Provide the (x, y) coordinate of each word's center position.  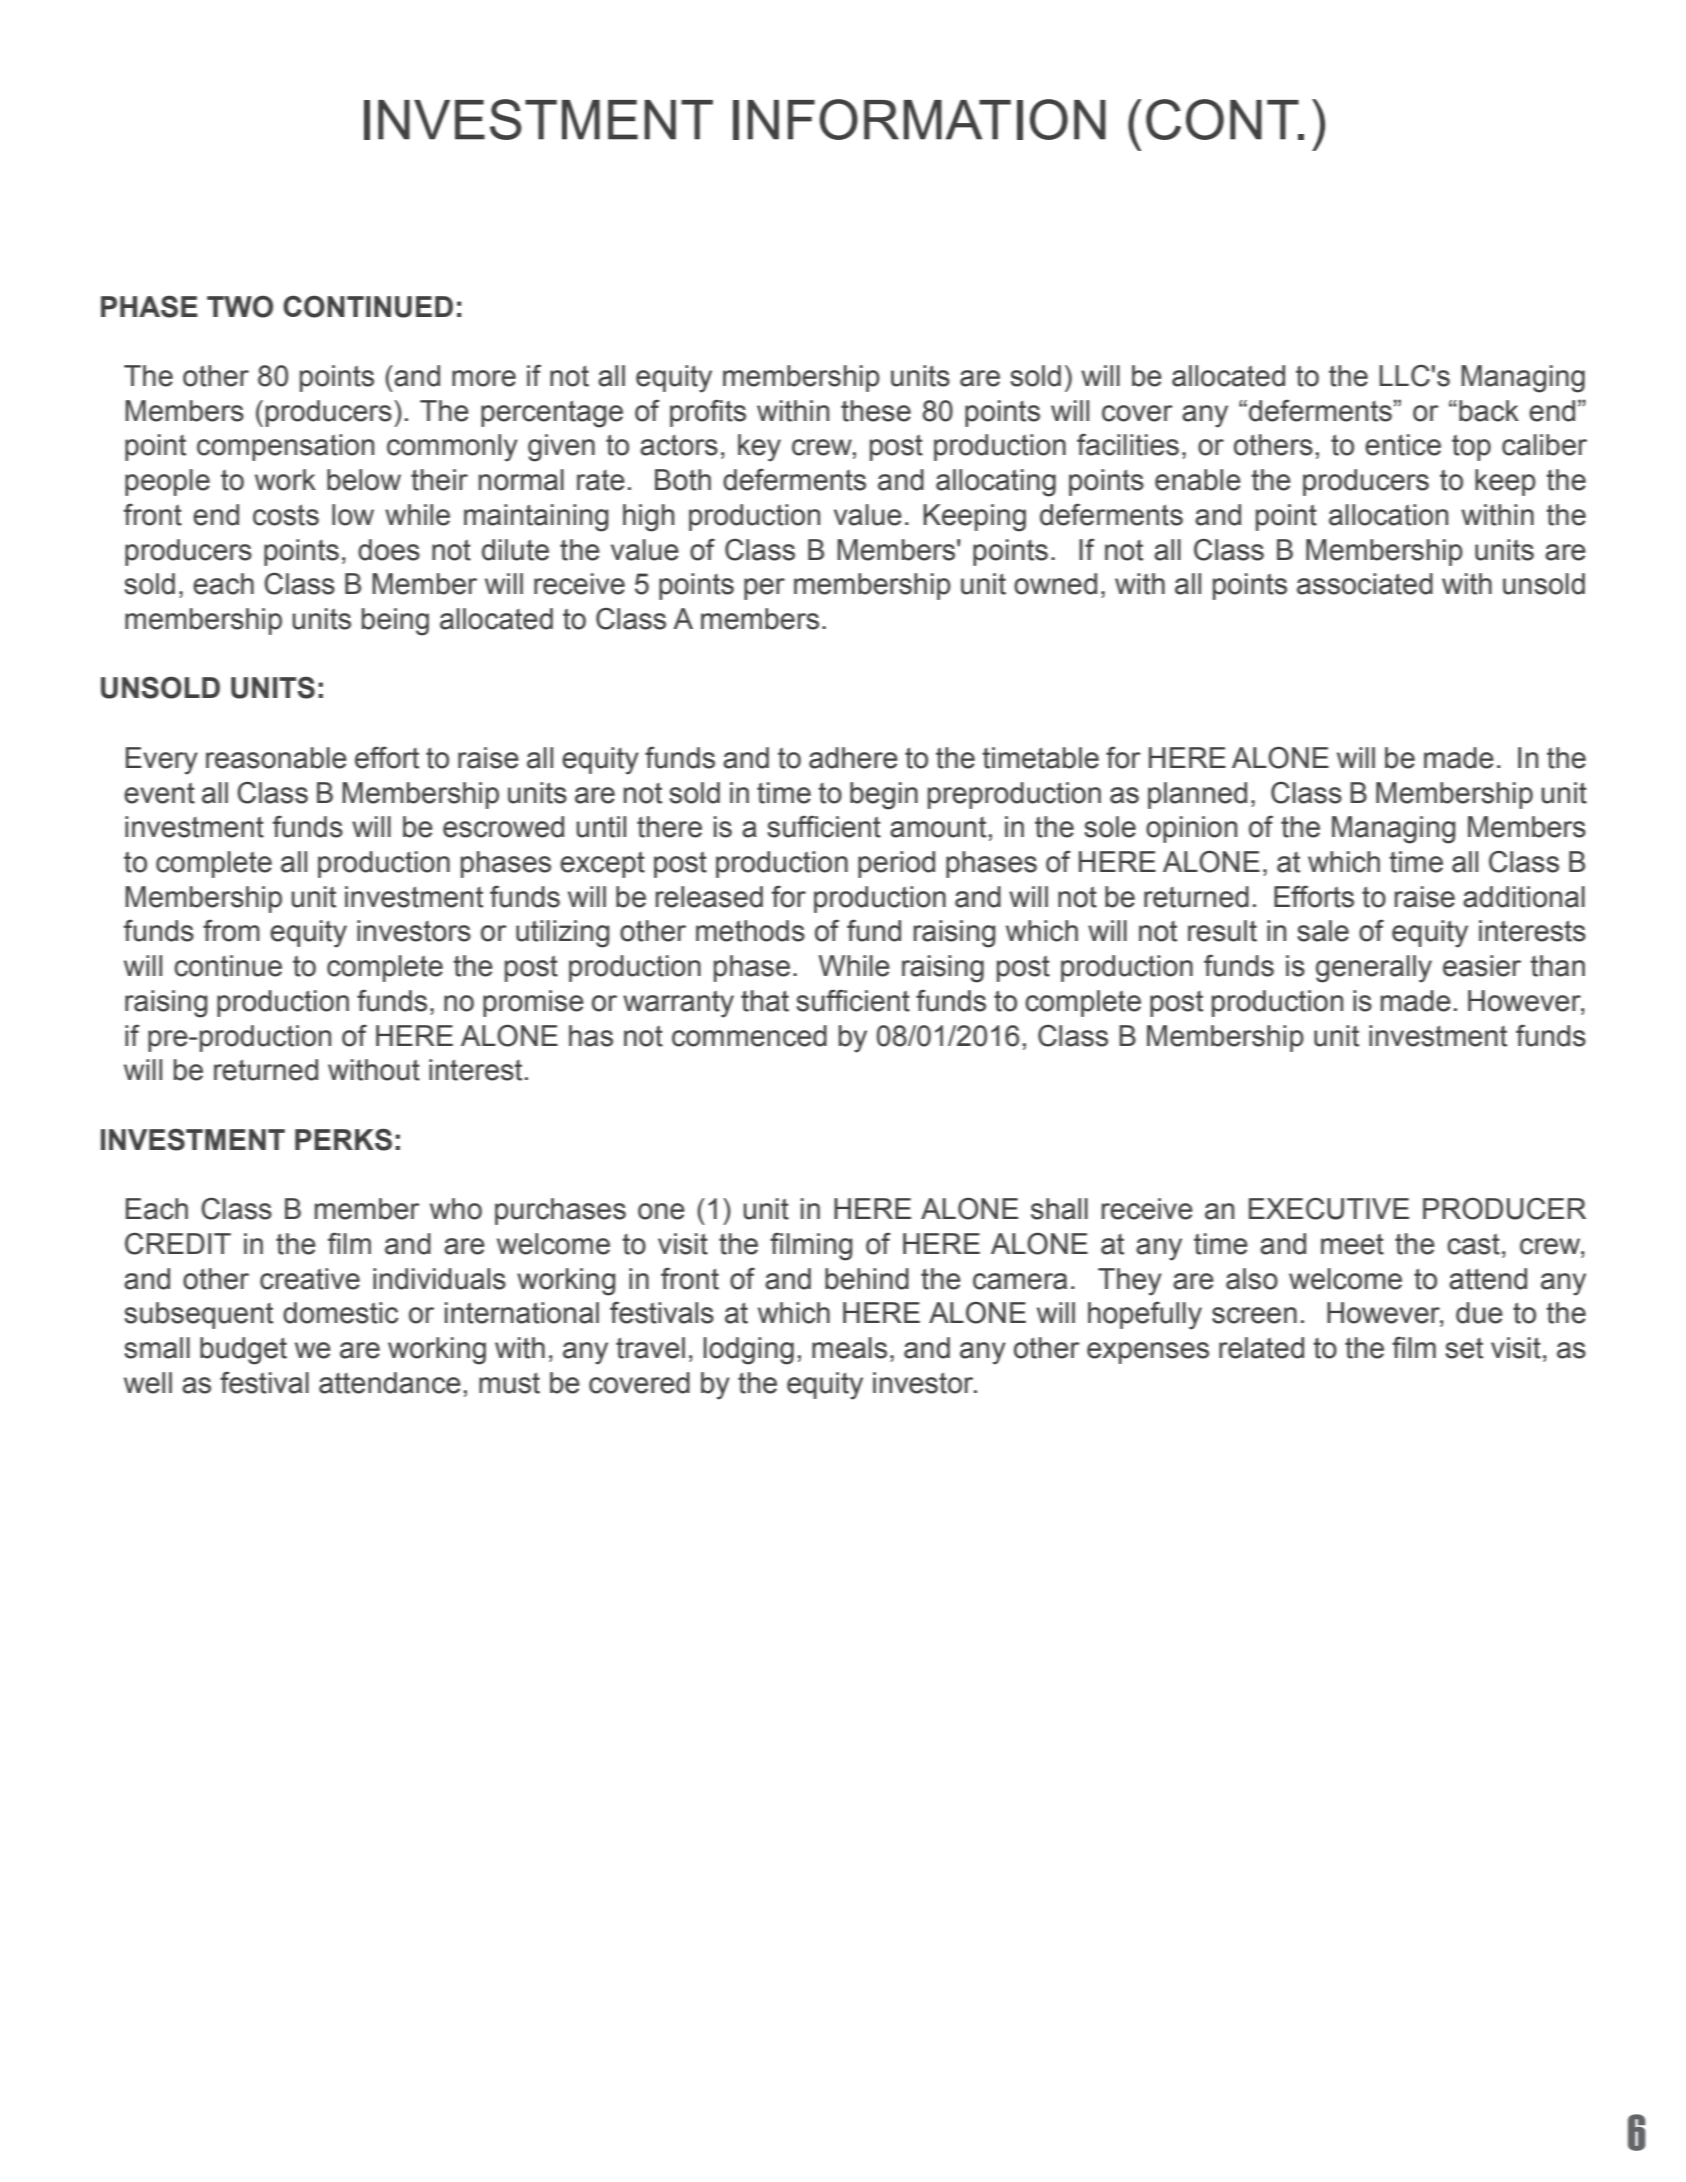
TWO (240, 306)
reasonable (276, 758)
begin (884, 796)
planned (1197, 795)
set (1464, 1348)
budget (243, 1351)
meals (849, 1348)
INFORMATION (919, 119)
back (1489, 411)
